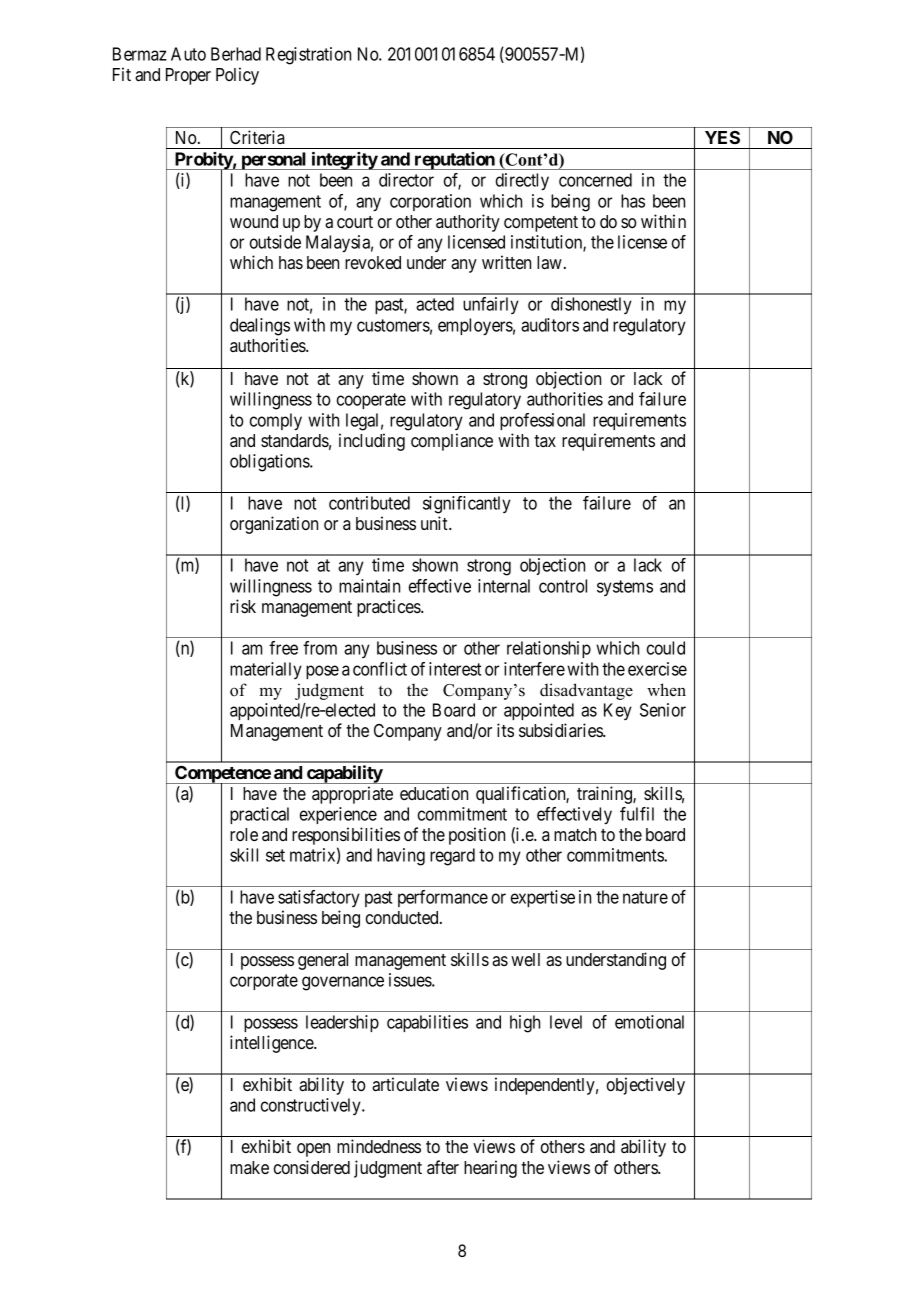  What do you see at coordinates (243, 606) in the page?
I see `risk` at bounding box center [243, 606].
